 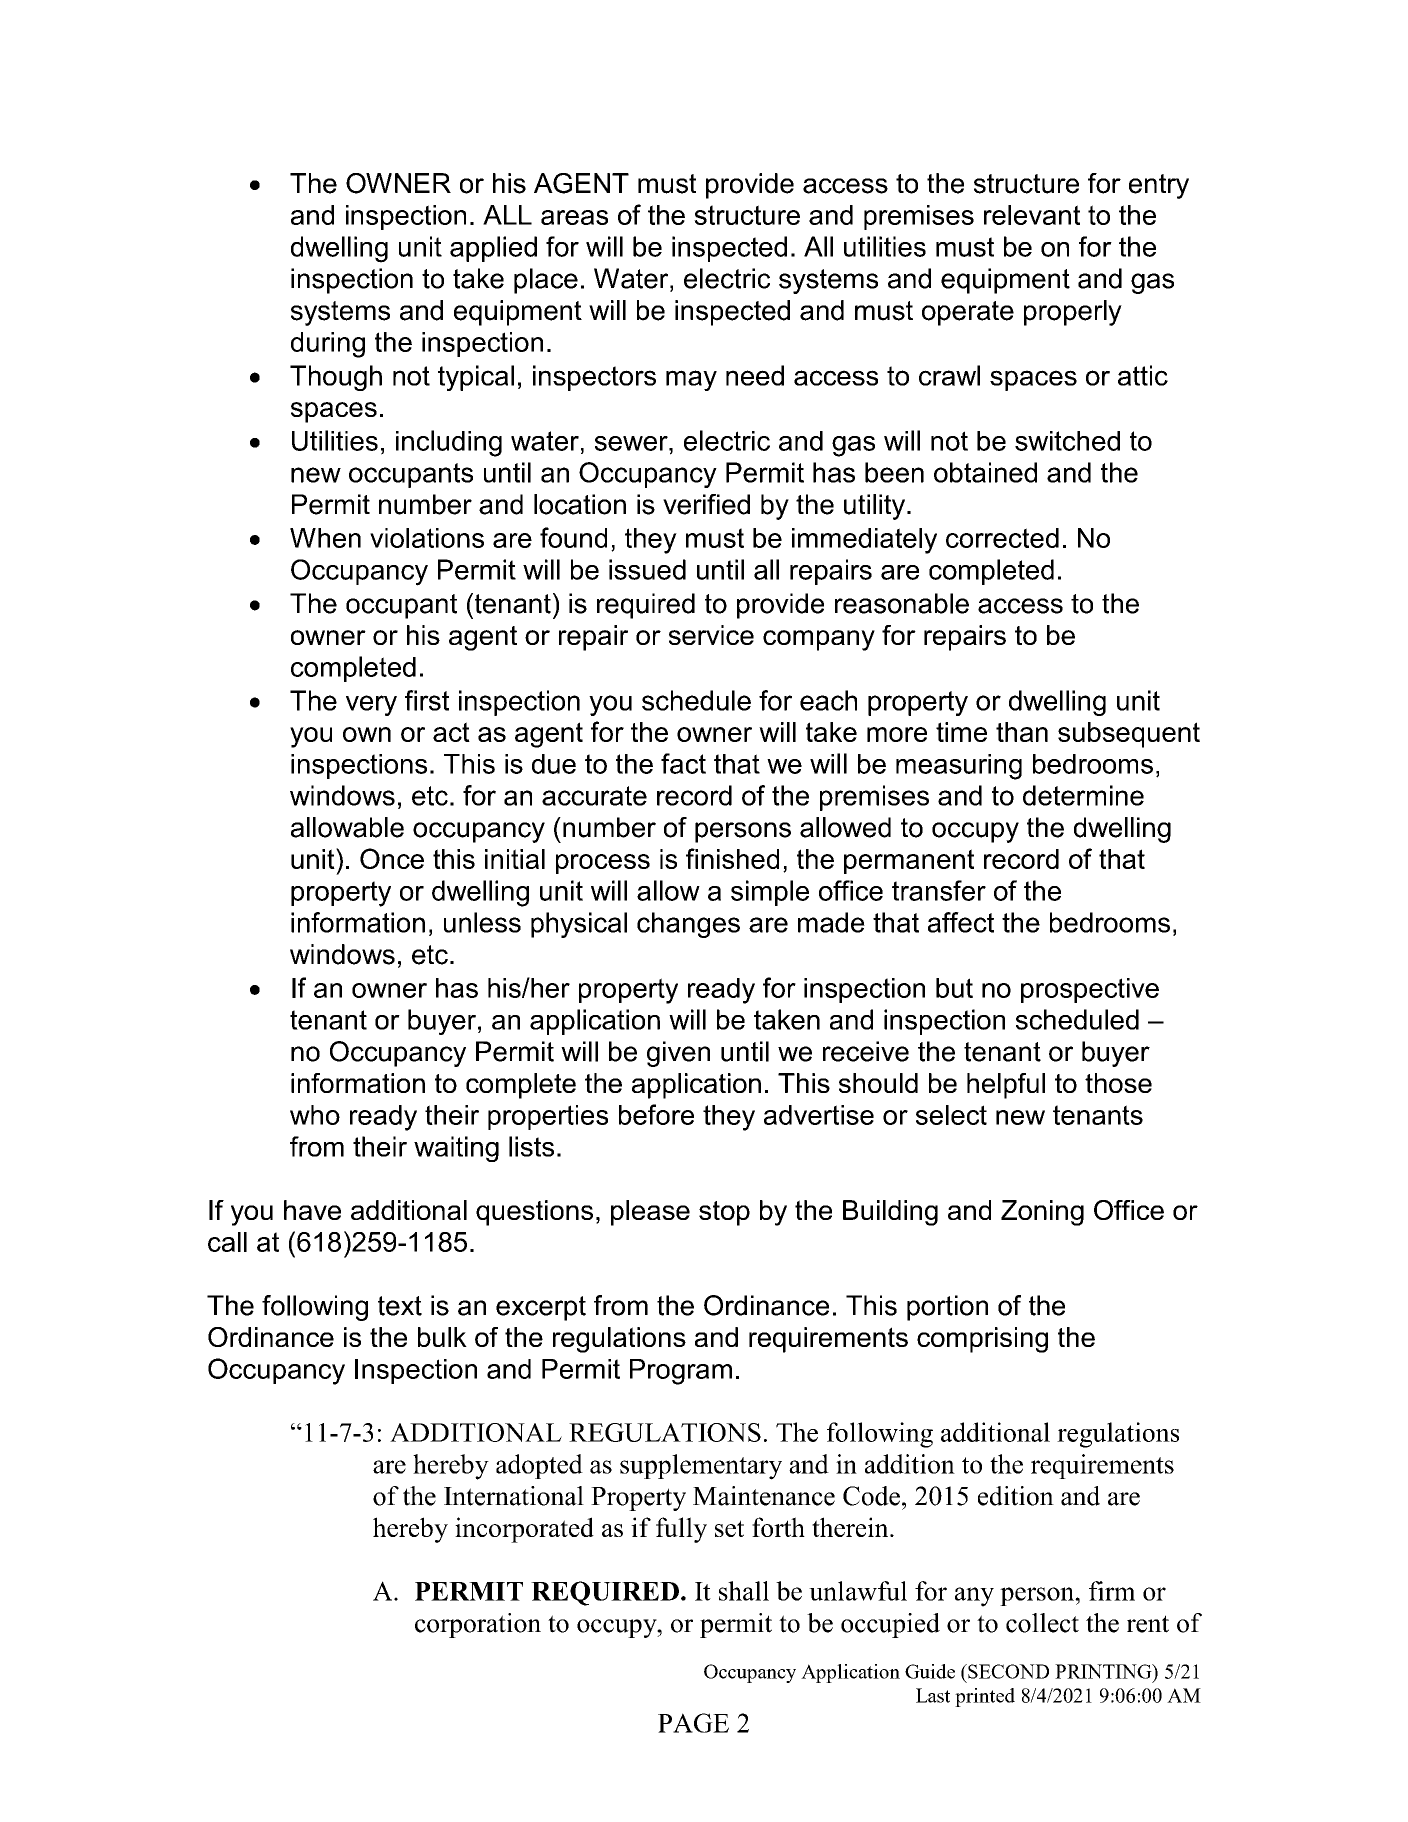 I want to click on corrected, so click(x=1002, y=538).
